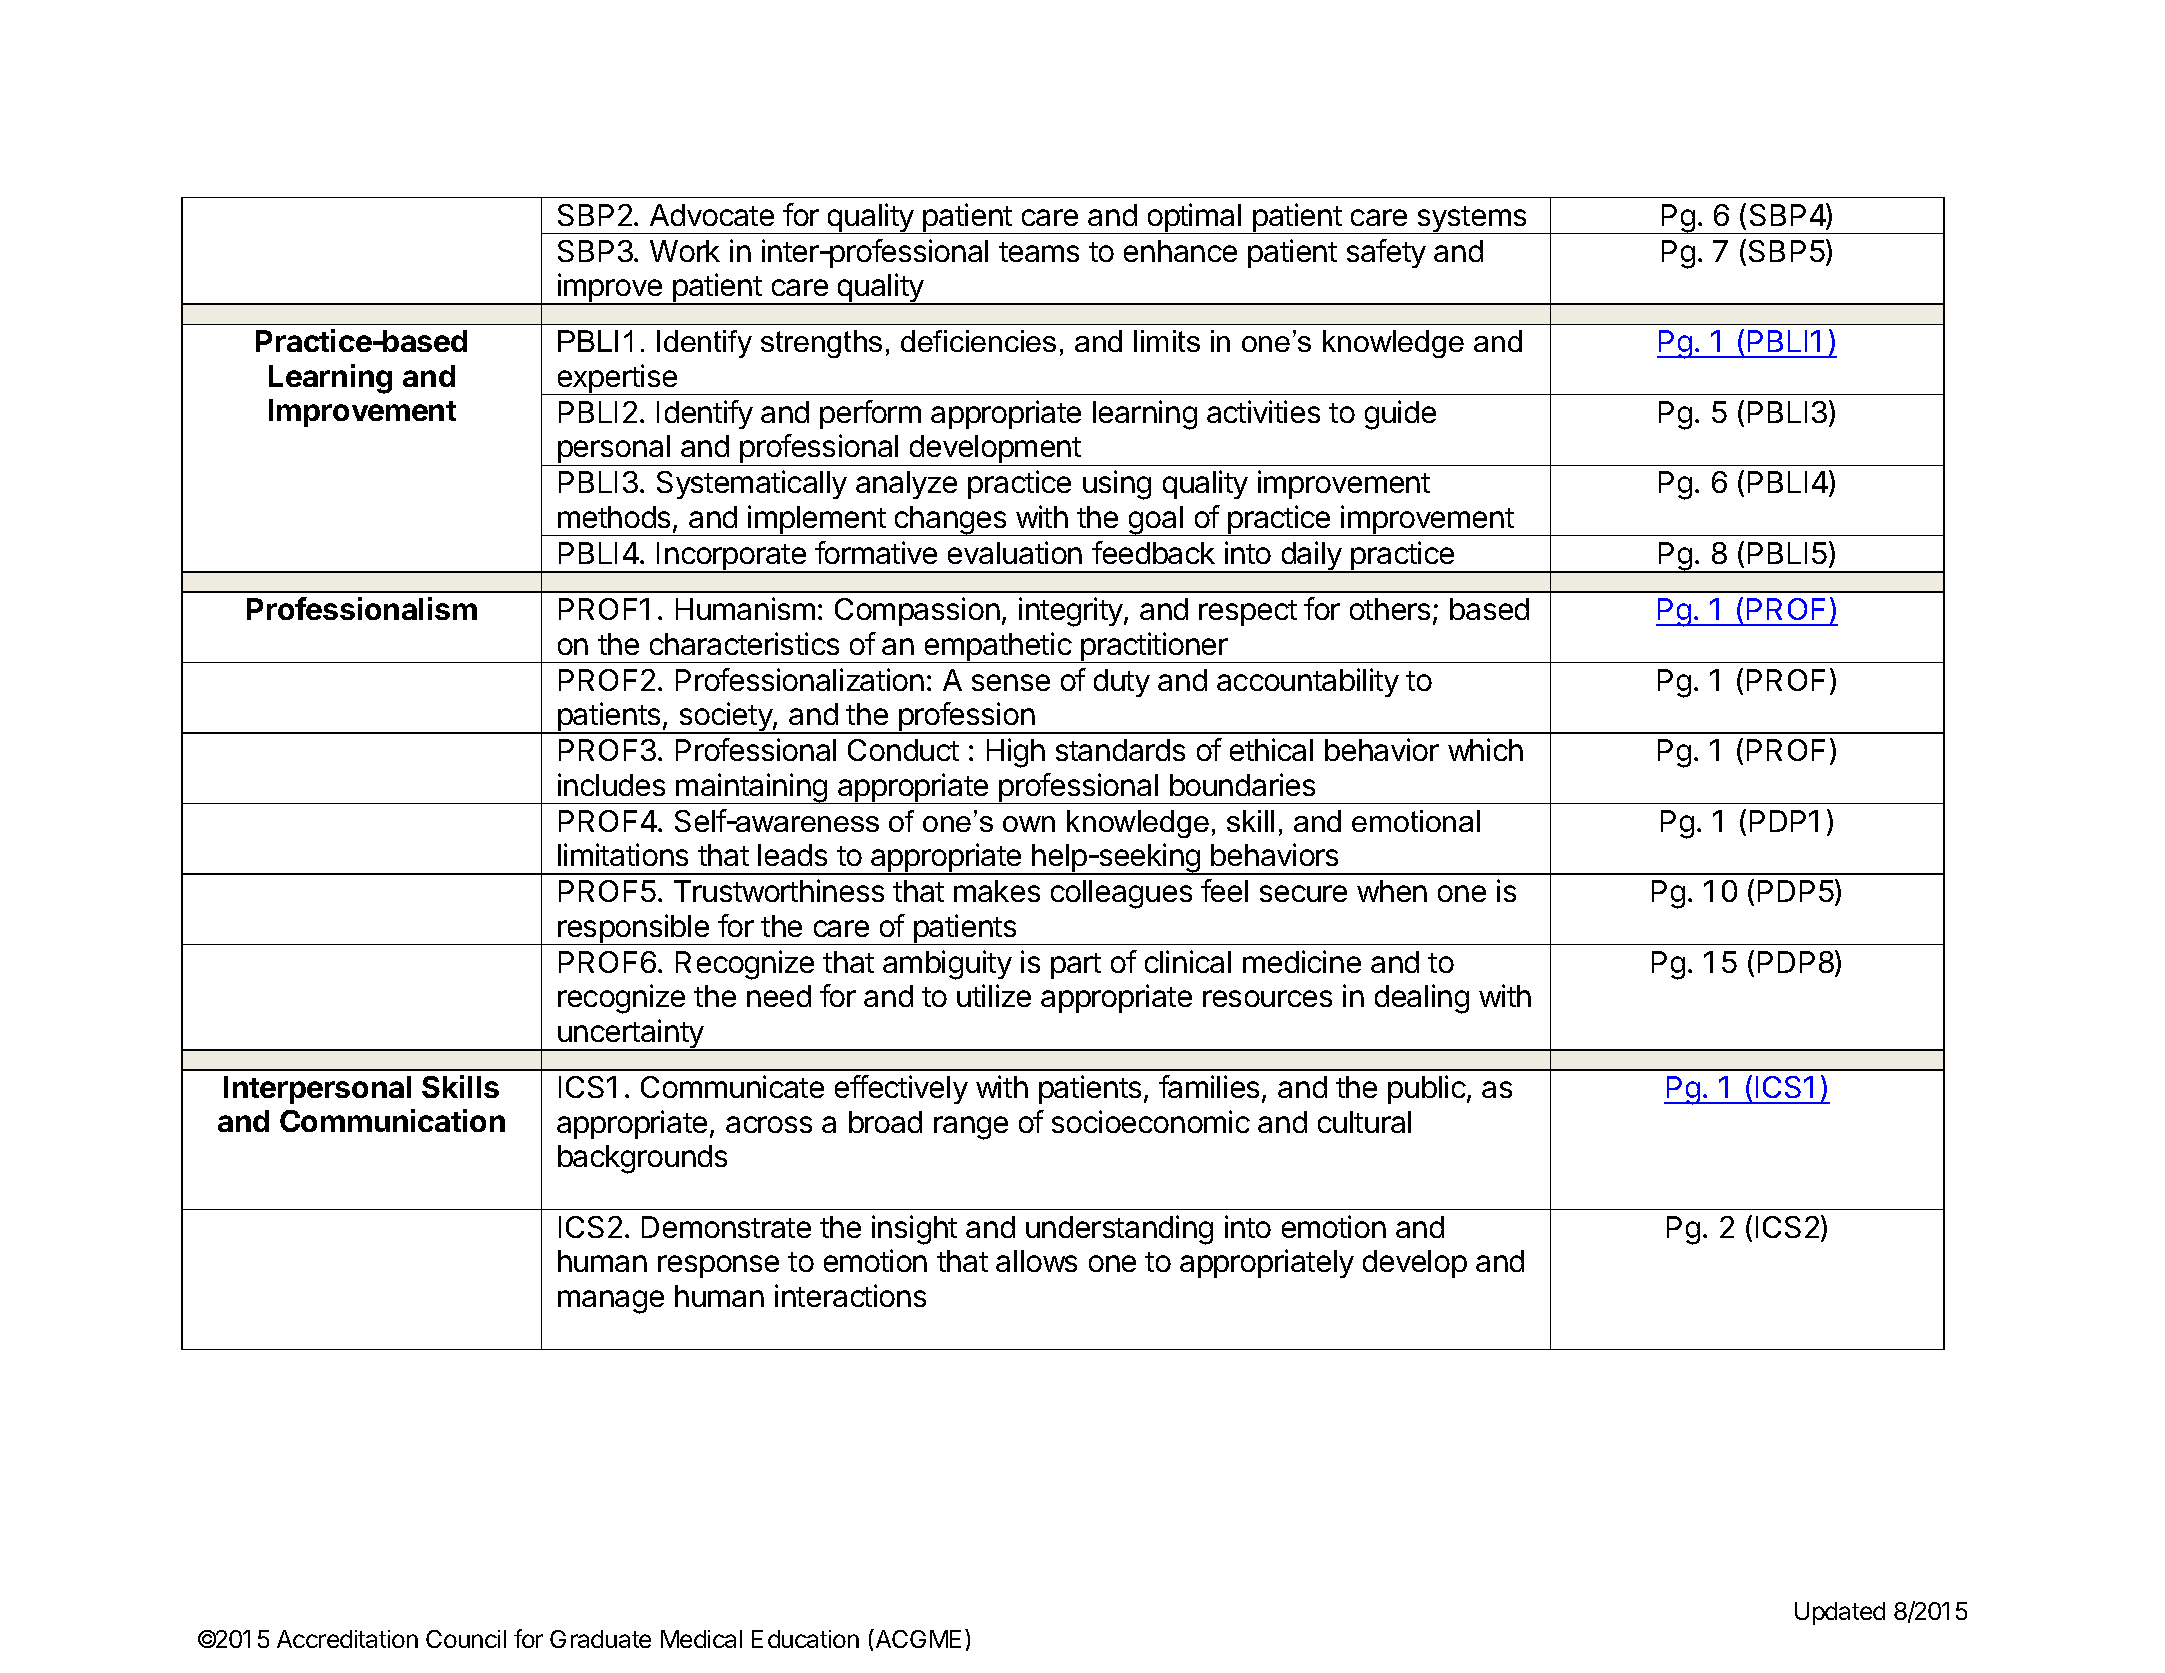  What do you see at coordinates (611, 784) in the screenshot?
I see `includes` at bounding box center [611, 784].
